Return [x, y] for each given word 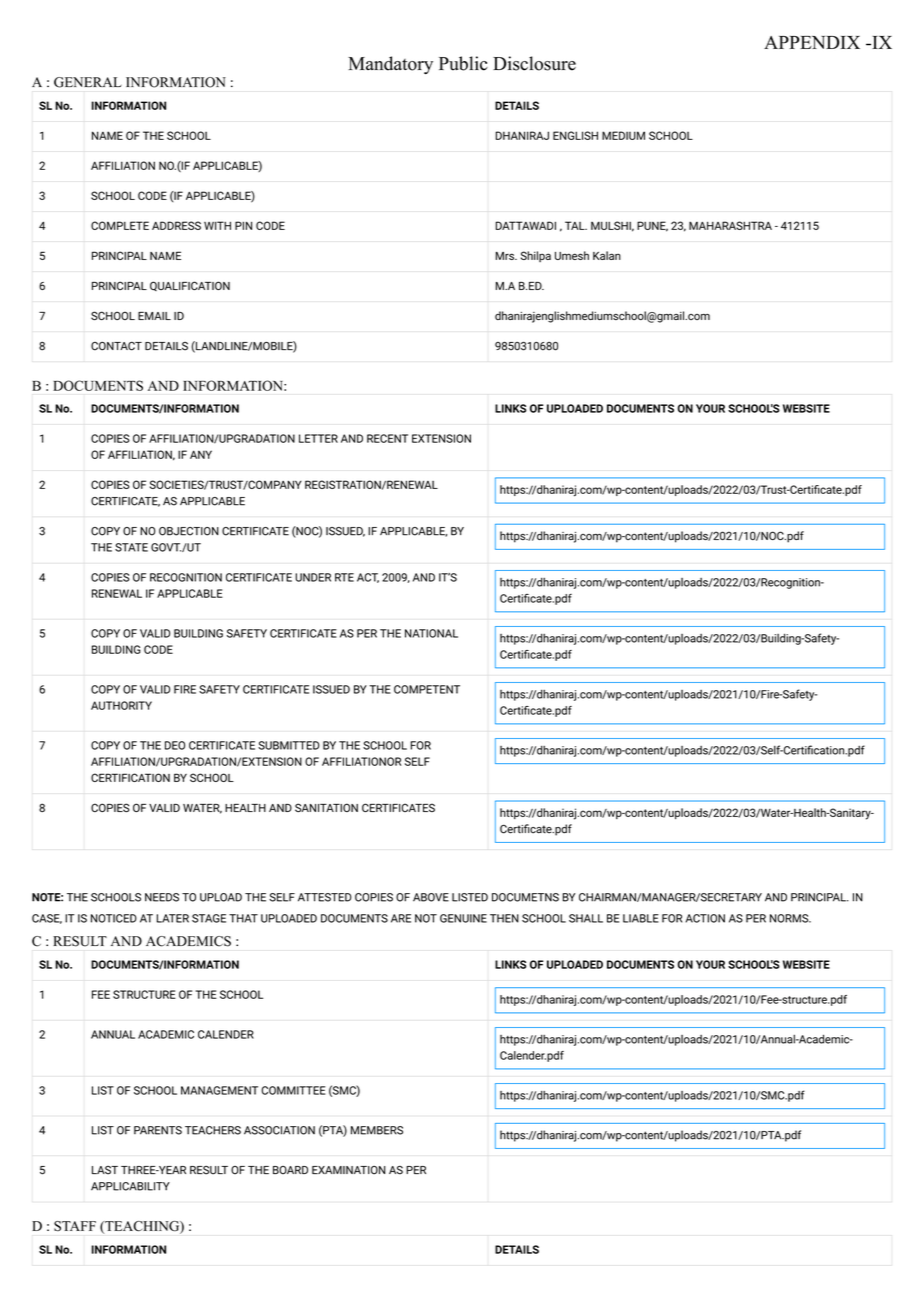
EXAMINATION [349, 1170]
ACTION [705, 918]
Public [463, 63]
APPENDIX [812, 42]
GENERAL [88, 82]
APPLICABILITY [130, 1186]
